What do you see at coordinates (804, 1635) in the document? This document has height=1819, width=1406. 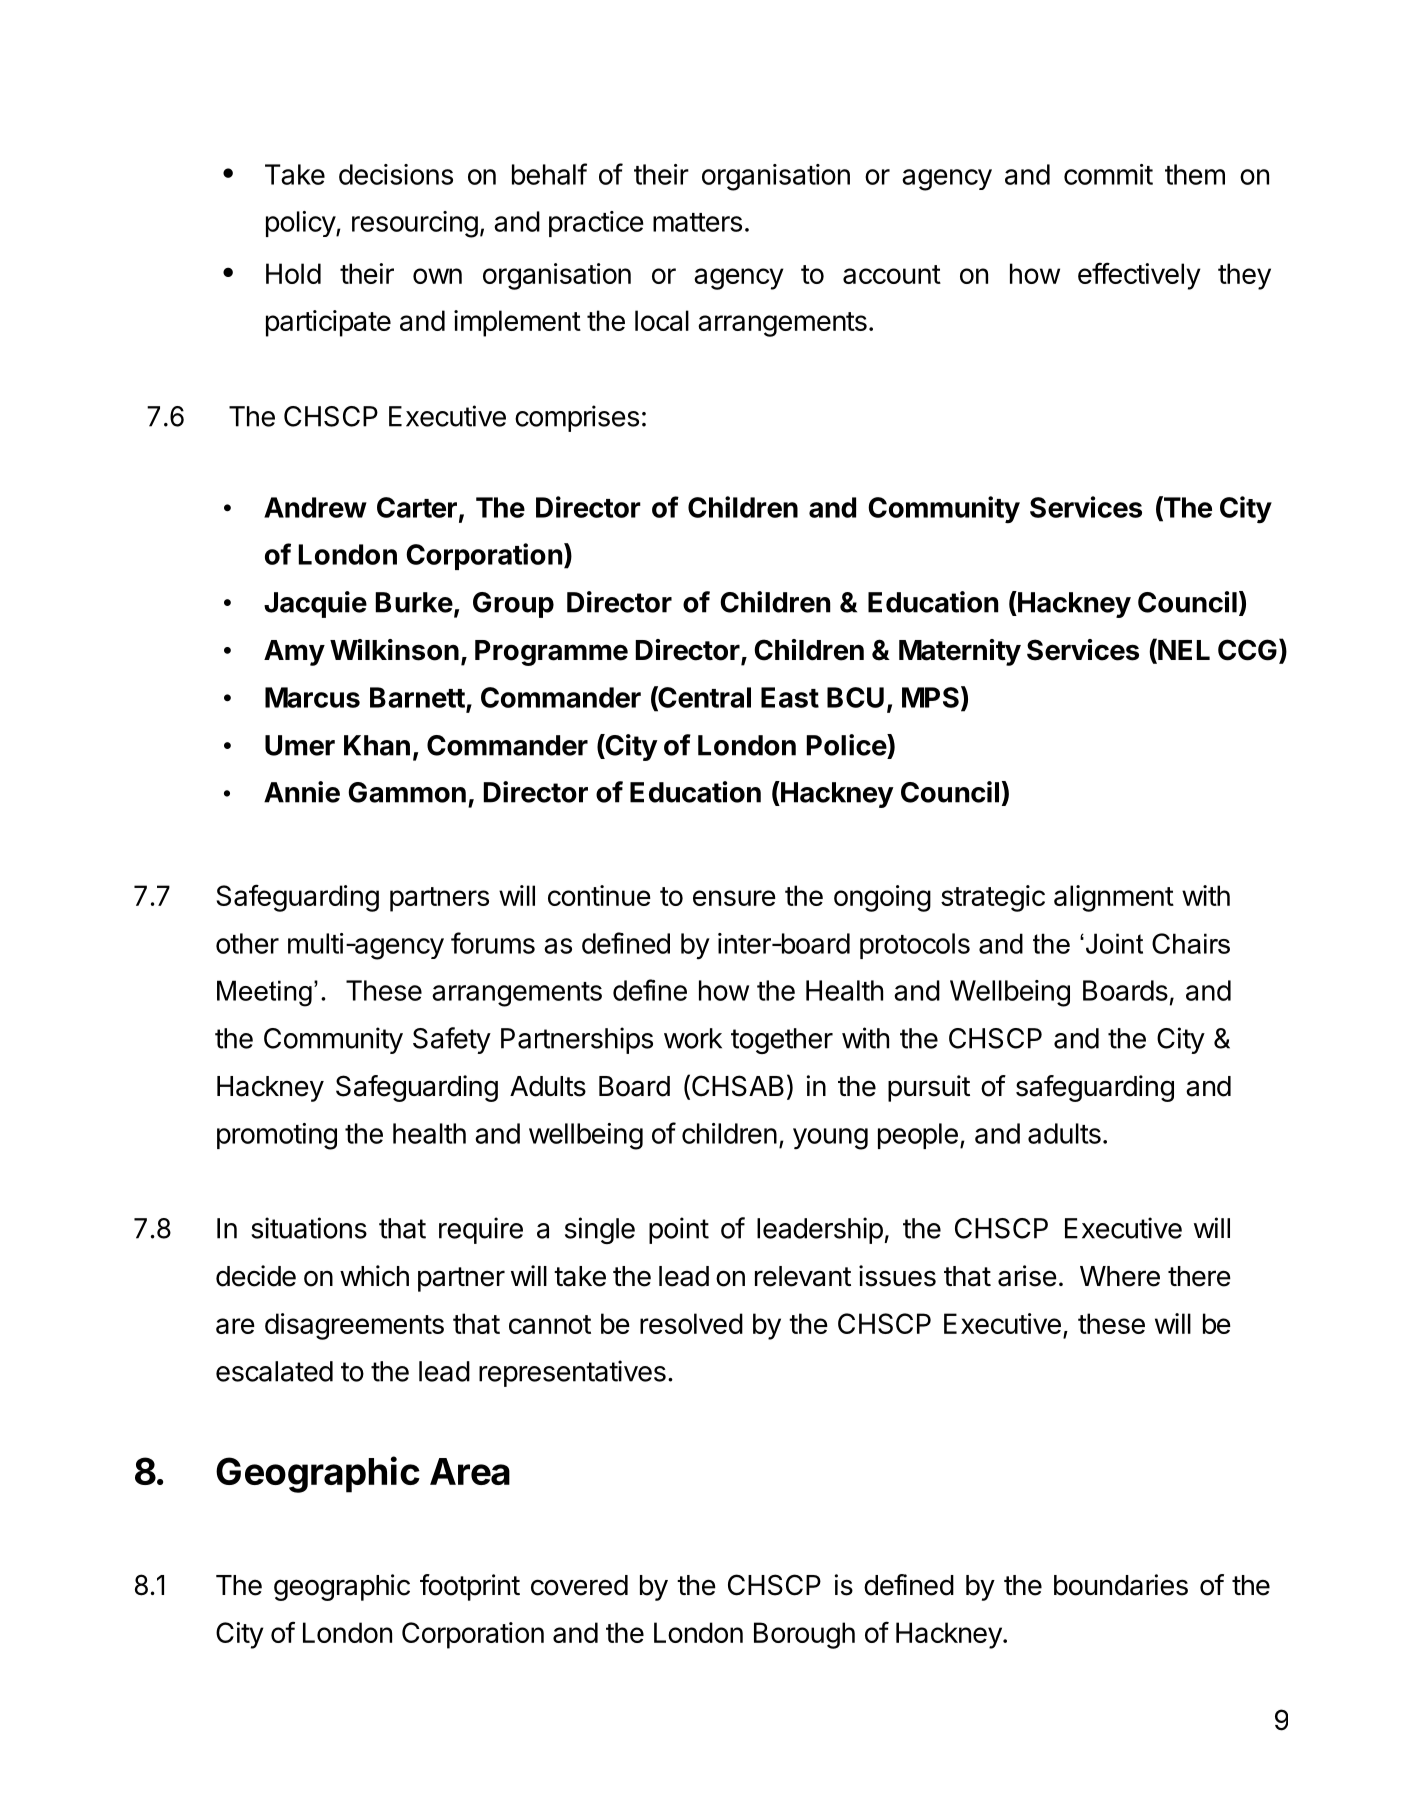 I see `Borough` at bounding box center [804, 1635].
